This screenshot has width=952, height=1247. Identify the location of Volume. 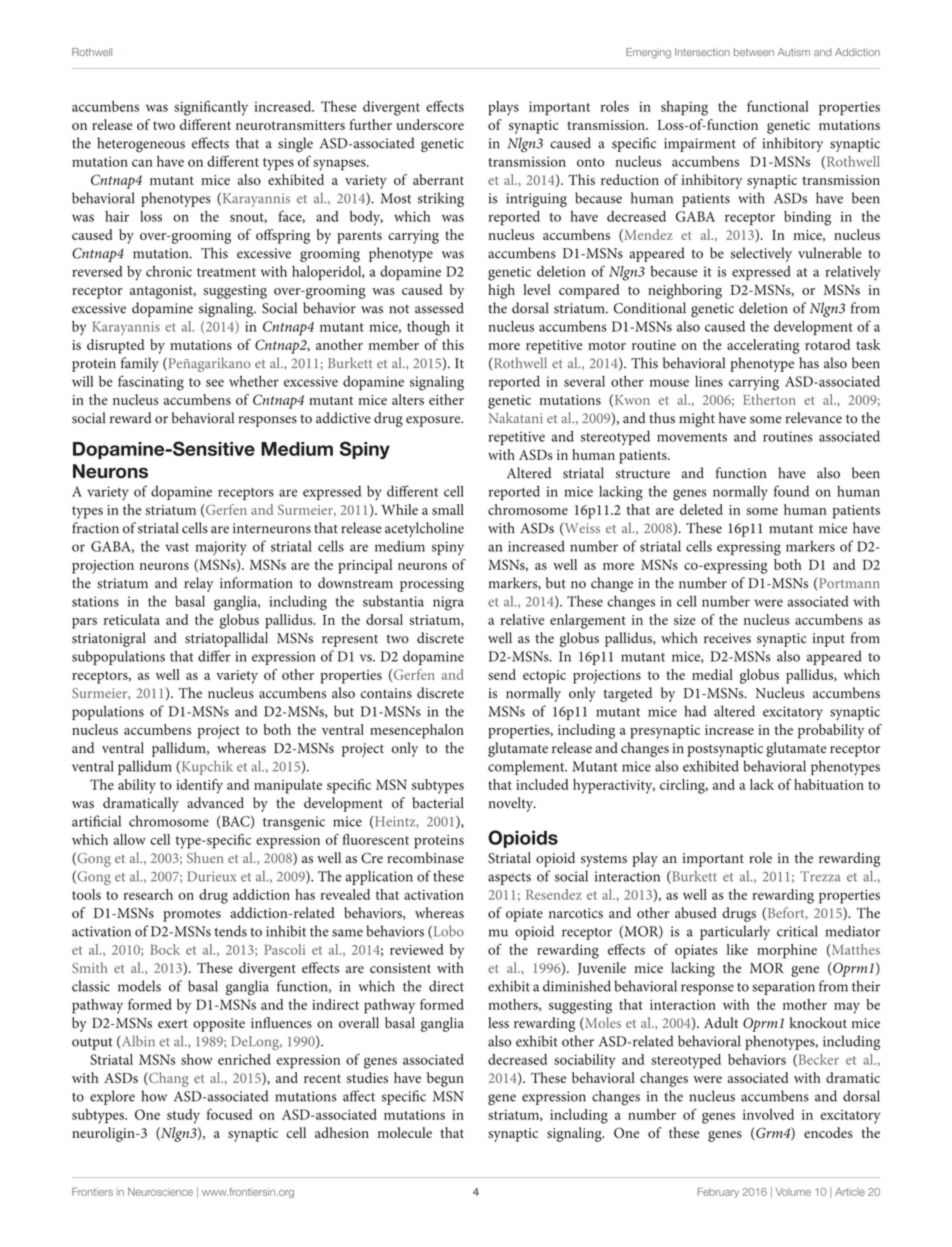
(793, 1192).
